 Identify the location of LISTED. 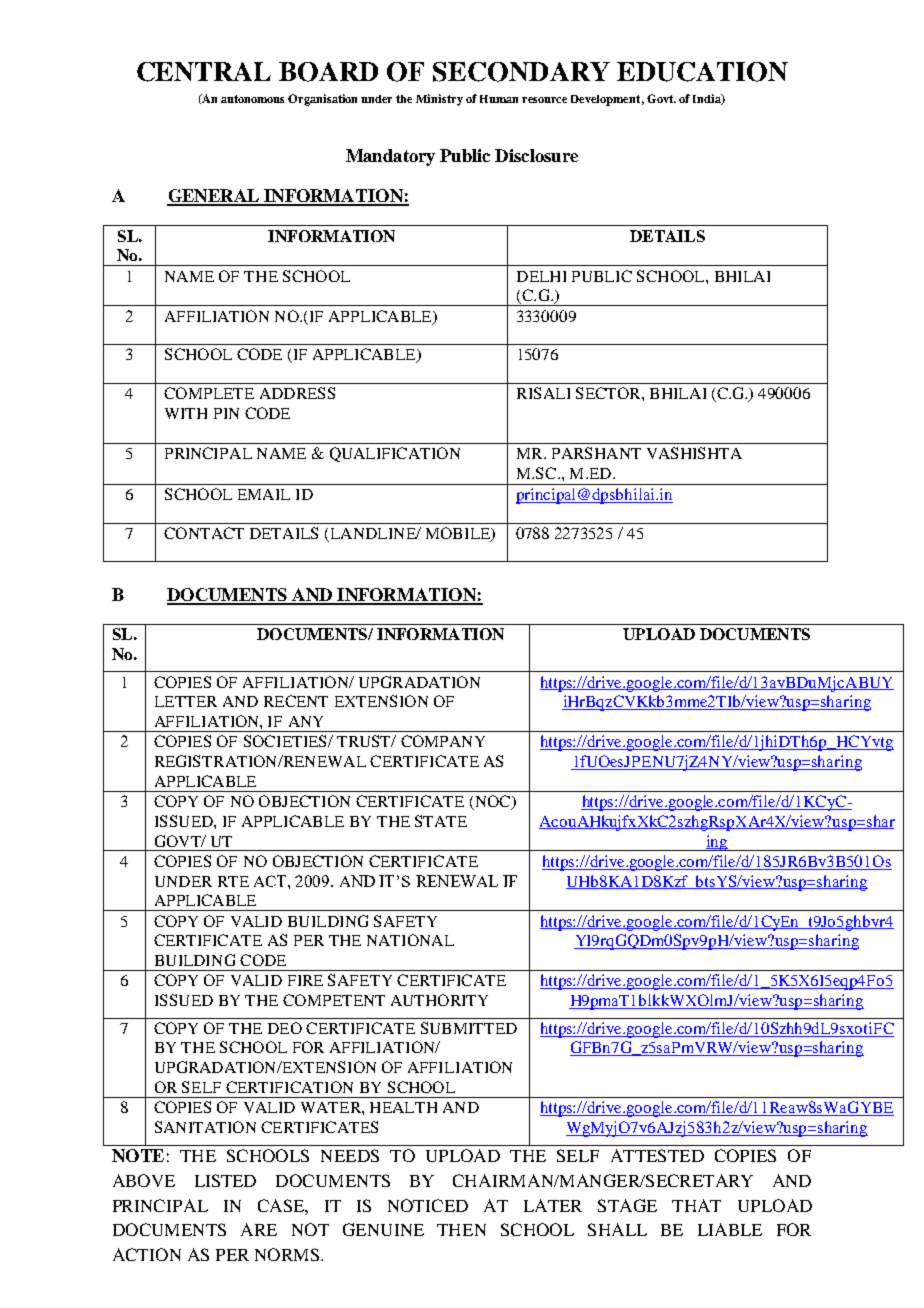
(225, 1180).
